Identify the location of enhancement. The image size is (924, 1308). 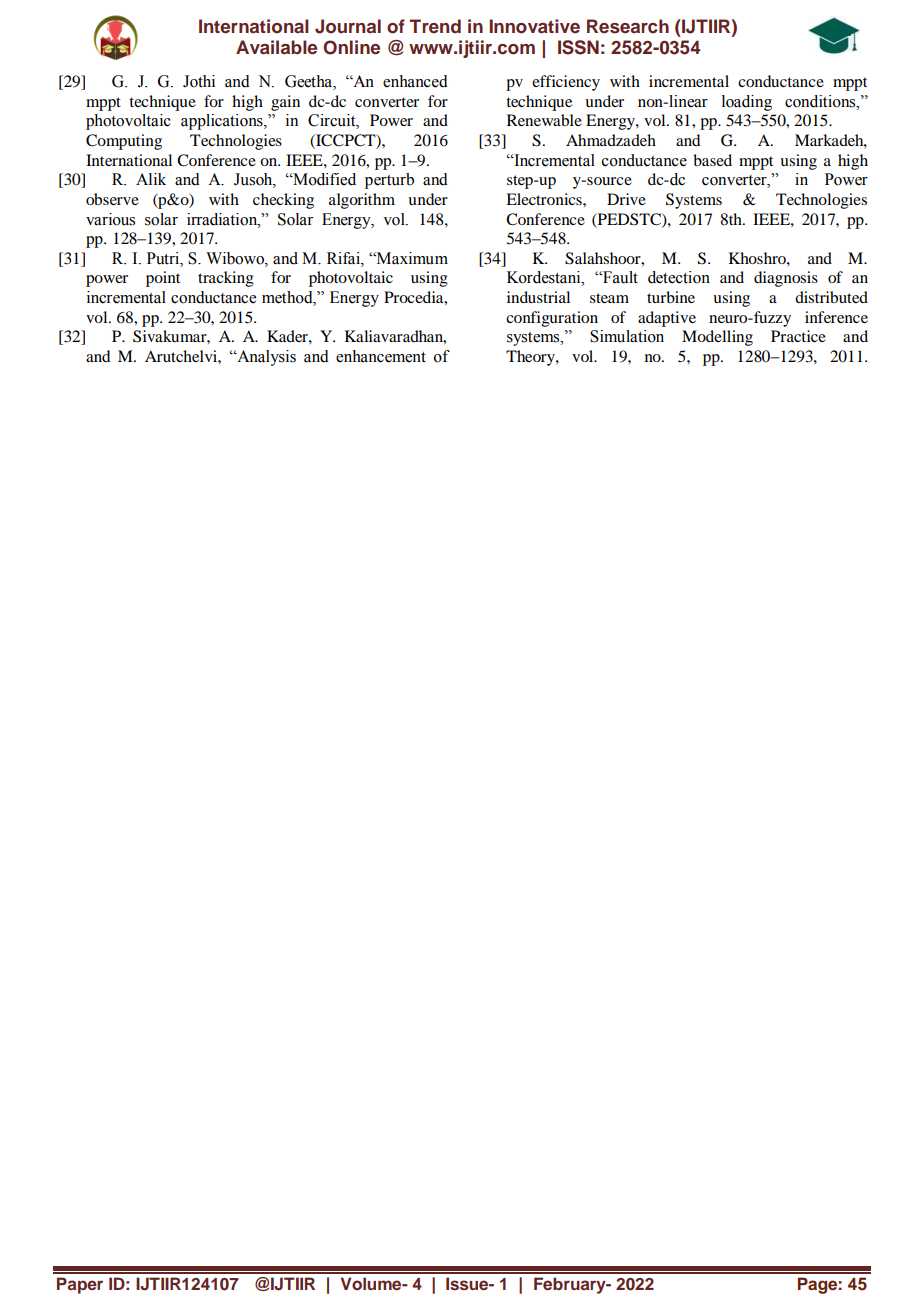
(381, 356).
